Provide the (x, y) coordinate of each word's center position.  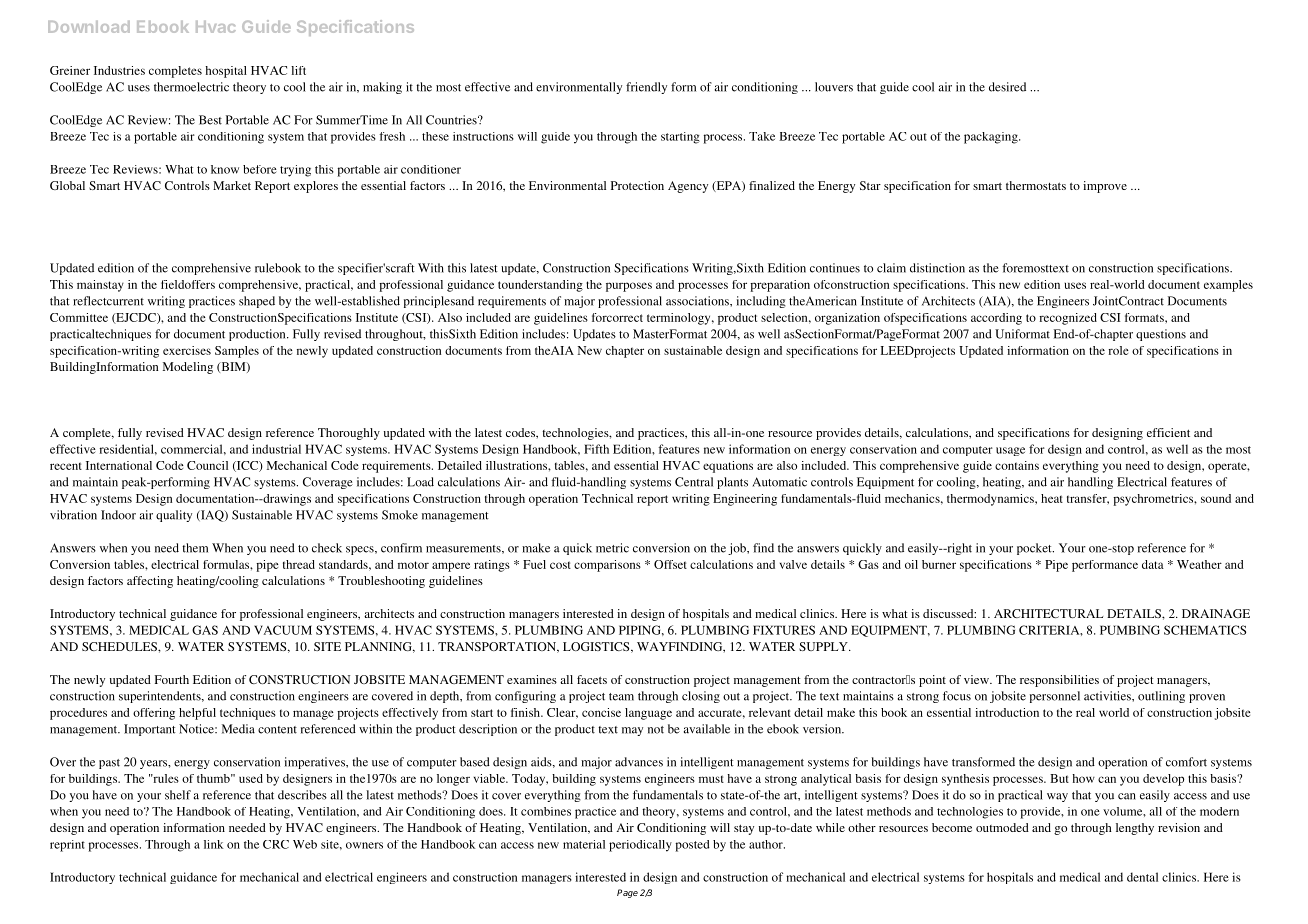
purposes (629, 287)
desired (1007, 87)
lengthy (1135, 829)
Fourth (172, 679)
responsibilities (1059, 681)
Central (694, 482)
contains (1017, 465)
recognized (1068, 319)
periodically (640, 846)
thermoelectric (191, 87)
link (214, 844)
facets (592, 679)
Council (207, 465)
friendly (646, 88)
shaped (257, 302)
